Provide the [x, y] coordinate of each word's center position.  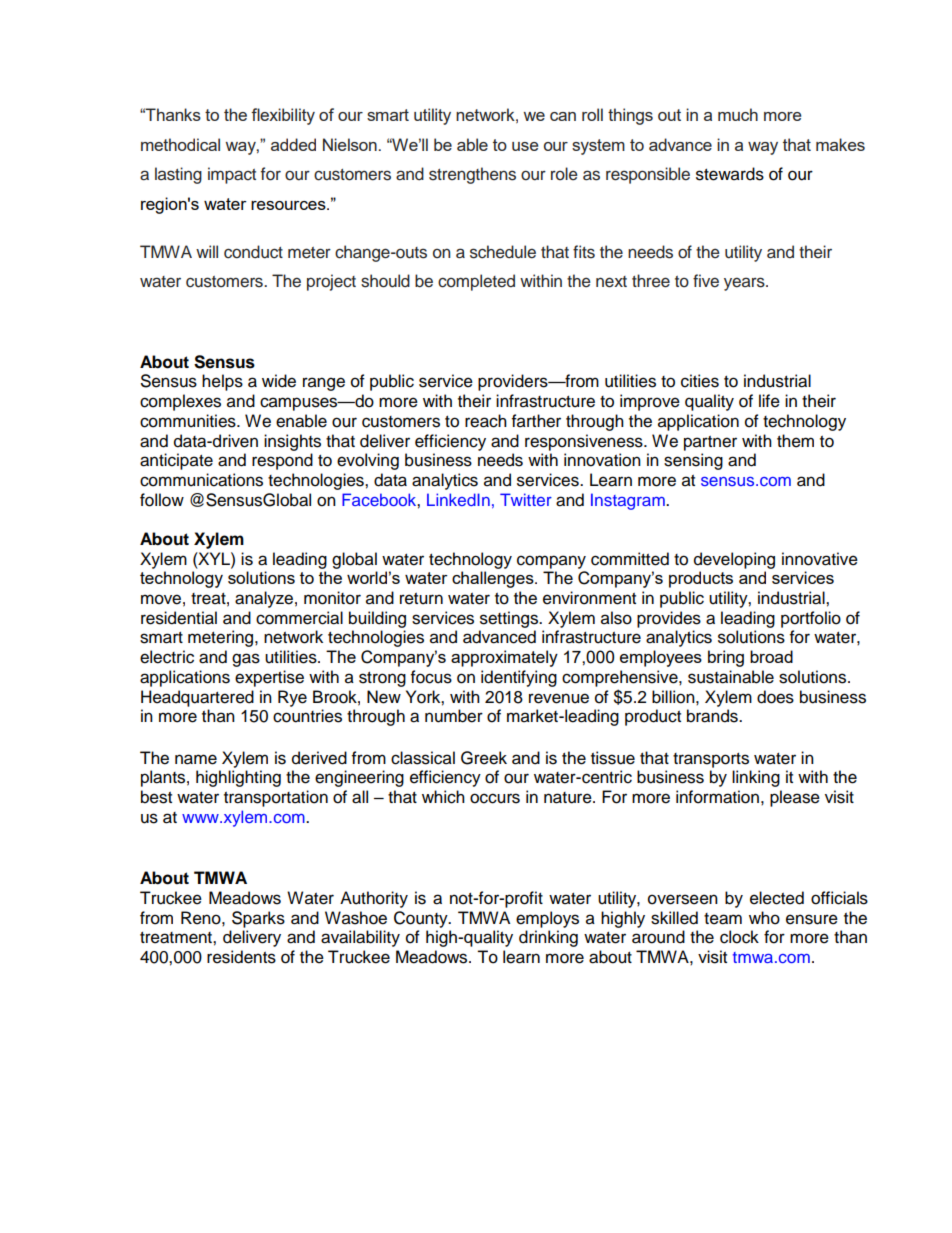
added [293, 144]
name [196, 759]
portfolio [811, 619]
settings [510, 619]
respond [282, 461]
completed [476, 282]
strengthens [472, 175]
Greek [484, 758]
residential [179, 618]
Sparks [258, 919]
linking [756, 778]
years [745, 284]
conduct [253, 252]
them [795, 441]
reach [486, 421]
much [738, 114]
